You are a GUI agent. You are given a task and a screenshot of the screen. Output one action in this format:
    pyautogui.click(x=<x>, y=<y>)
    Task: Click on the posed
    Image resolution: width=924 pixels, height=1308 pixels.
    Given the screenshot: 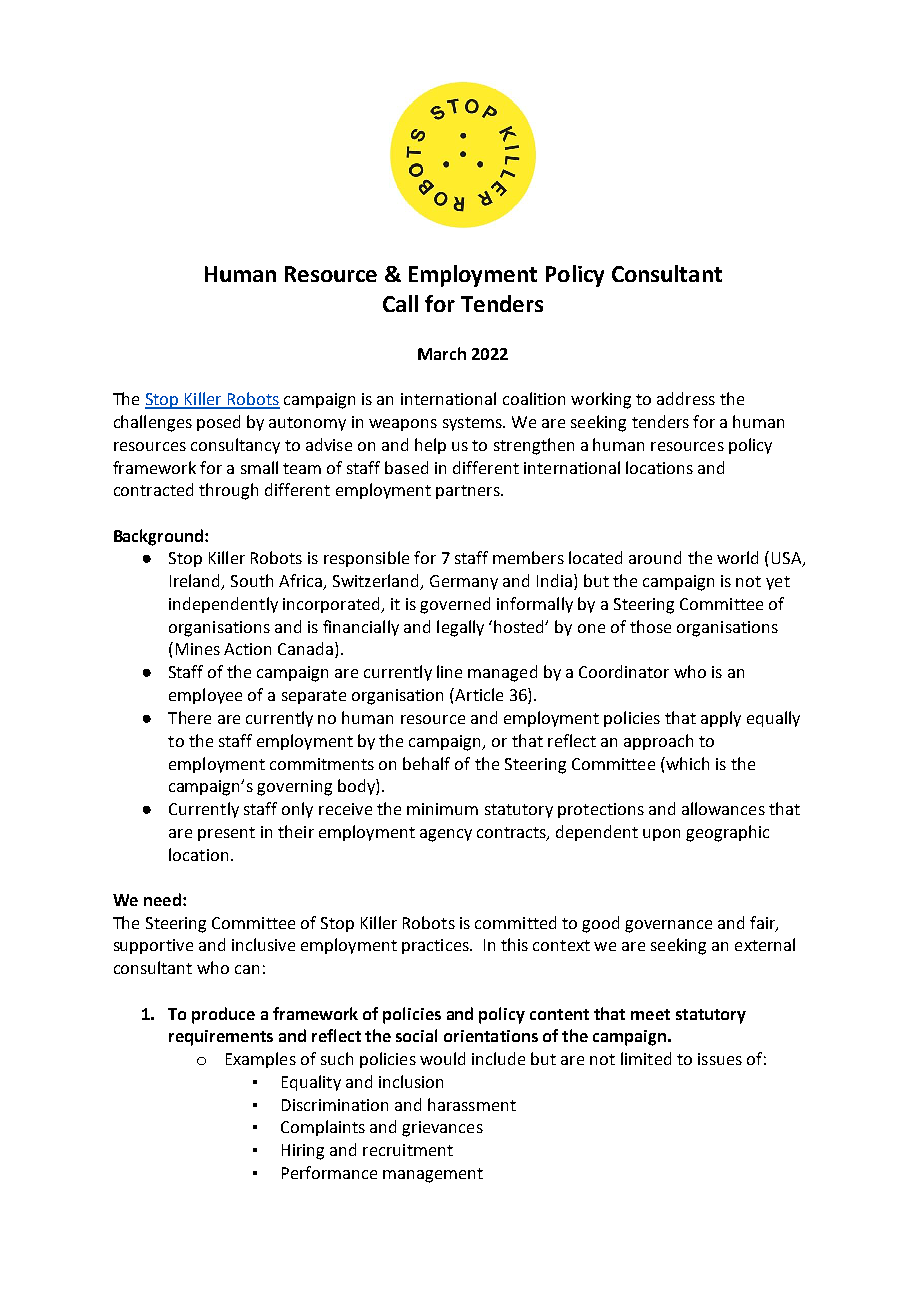 What is the action you would take?
    pyautogui.click(x=218, y=423)
